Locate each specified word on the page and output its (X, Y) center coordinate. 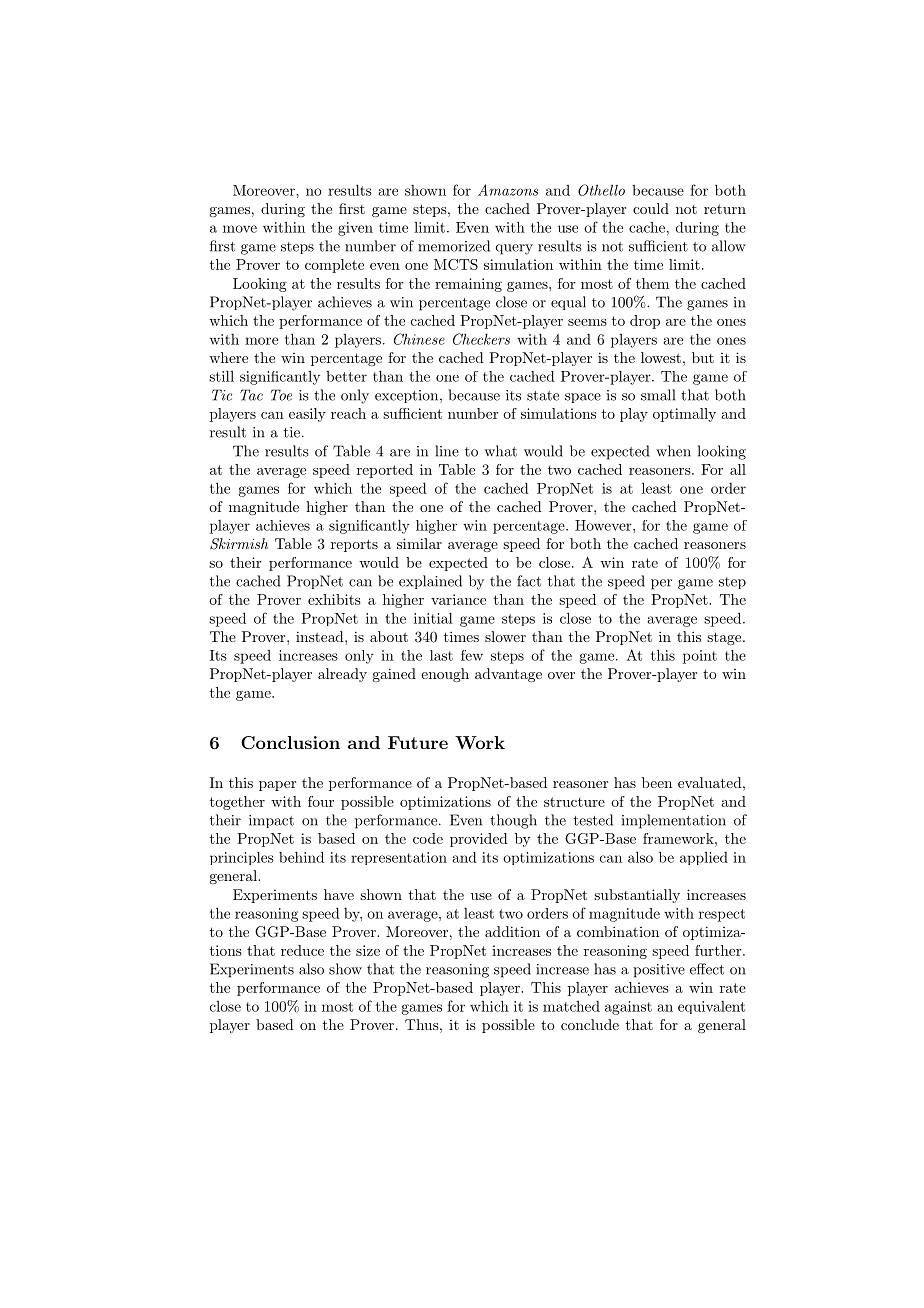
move (240, 229)
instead (321, 636)
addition (512, 931)
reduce (302, 950)
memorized (454, 246)
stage (724, 638)
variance (458, 599)
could (651, 208)
